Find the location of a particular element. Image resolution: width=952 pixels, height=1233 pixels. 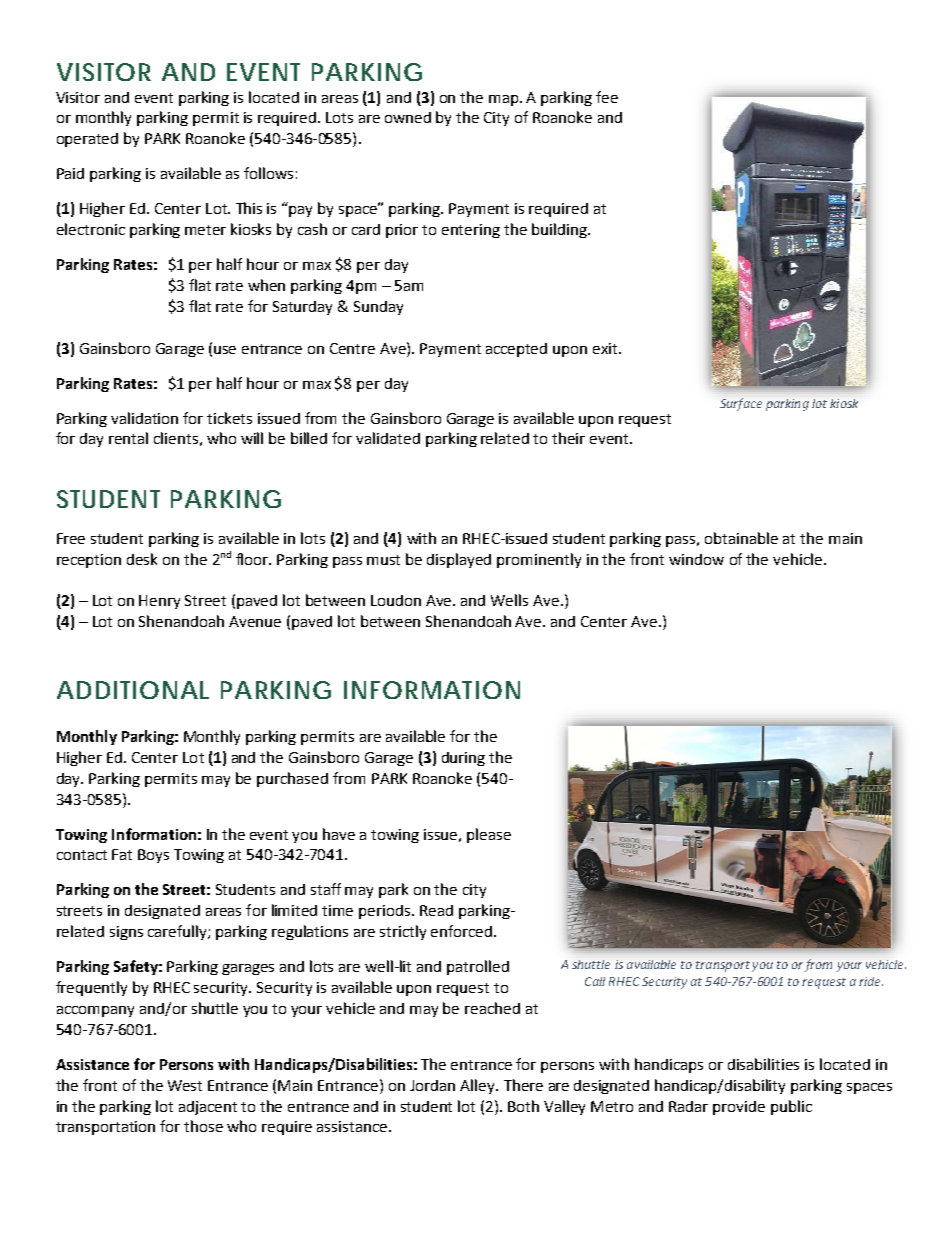

window is located at coordinates (696, 559).
